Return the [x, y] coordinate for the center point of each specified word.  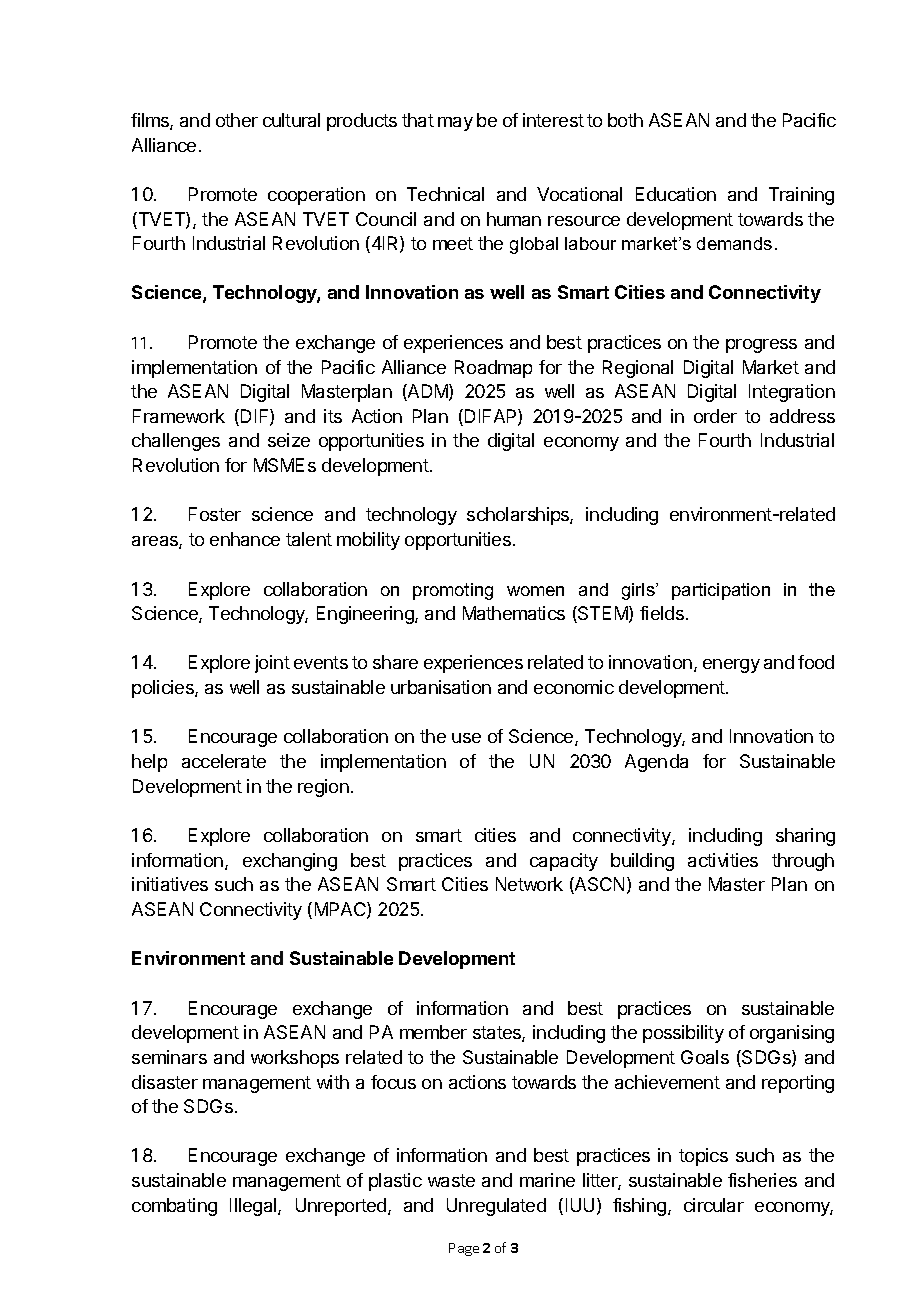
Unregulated [496, 1207]
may [455, 124]
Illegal [254, 1207]
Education [676, 194]
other [237, 120]
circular [714, 1205]
